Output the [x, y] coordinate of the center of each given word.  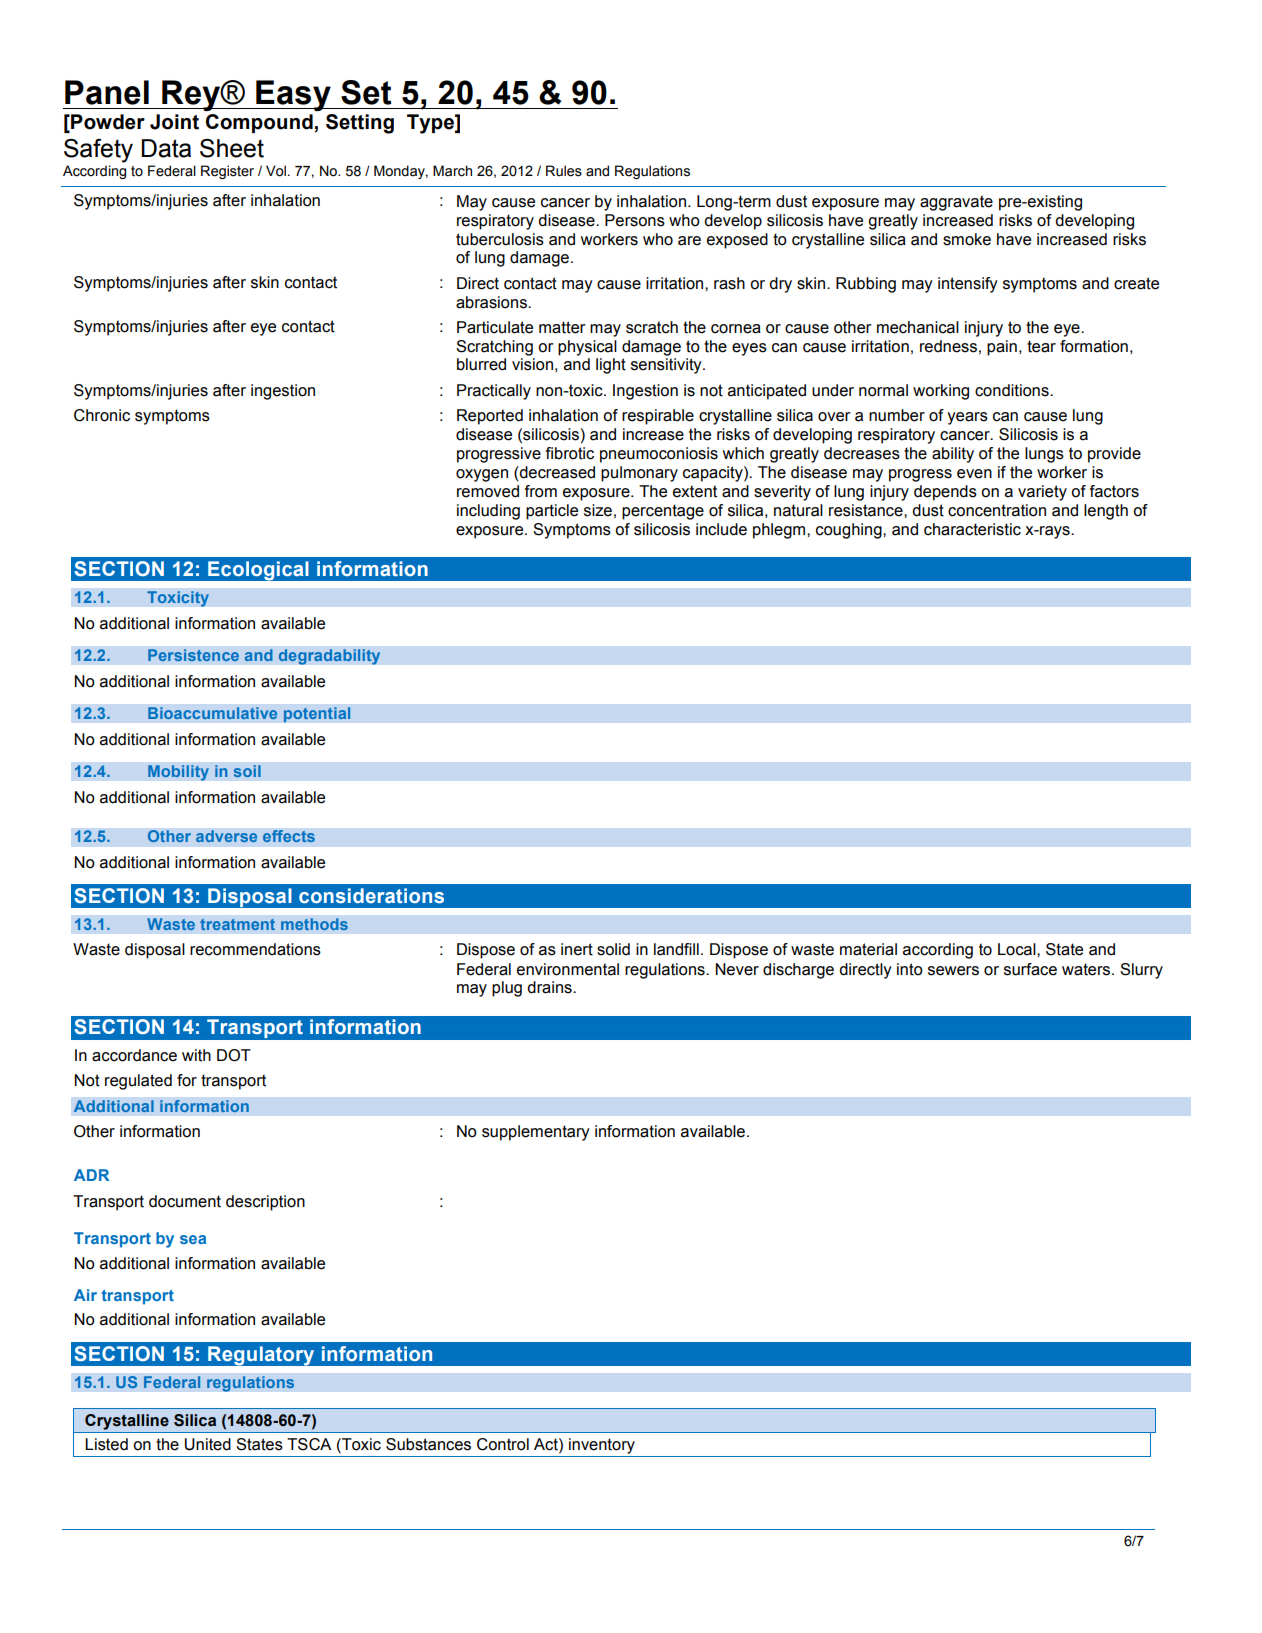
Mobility [178, 773]
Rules [564, 171]
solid [613, 949]
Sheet [232, 148]
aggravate [956, 203]
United [208, 1444]
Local [1018, 949]
